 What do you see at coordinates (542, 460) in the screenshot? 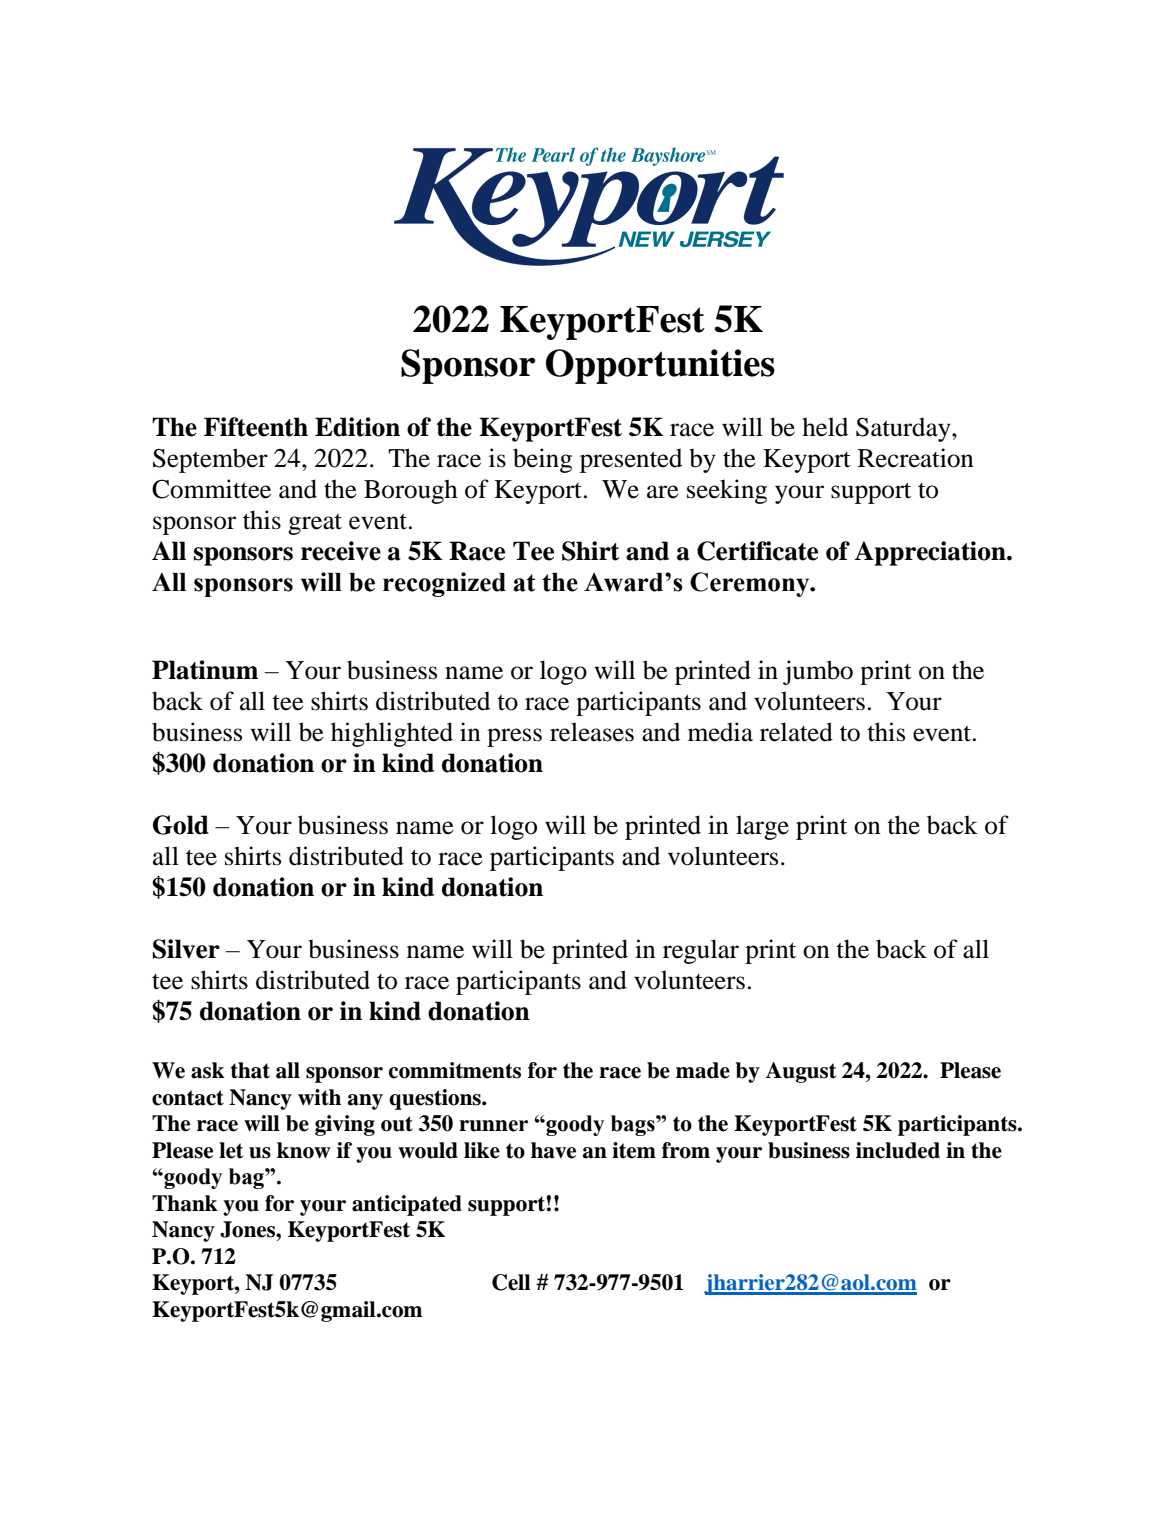
I see `being` at bounding box center [542, 460].
